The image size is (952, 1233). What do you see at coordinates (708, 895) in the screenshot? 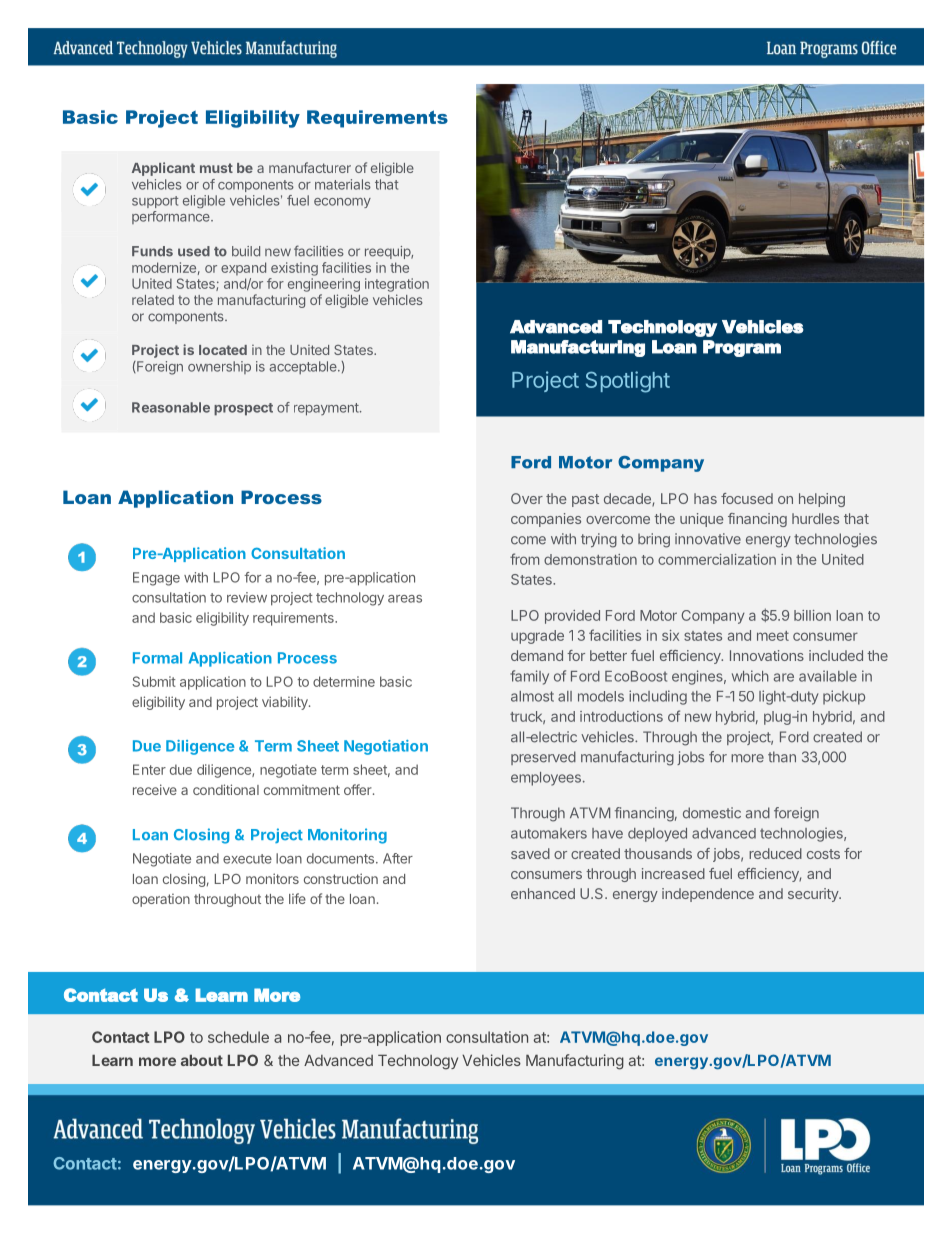
I see `independence` at bounding box center [708, 895].
